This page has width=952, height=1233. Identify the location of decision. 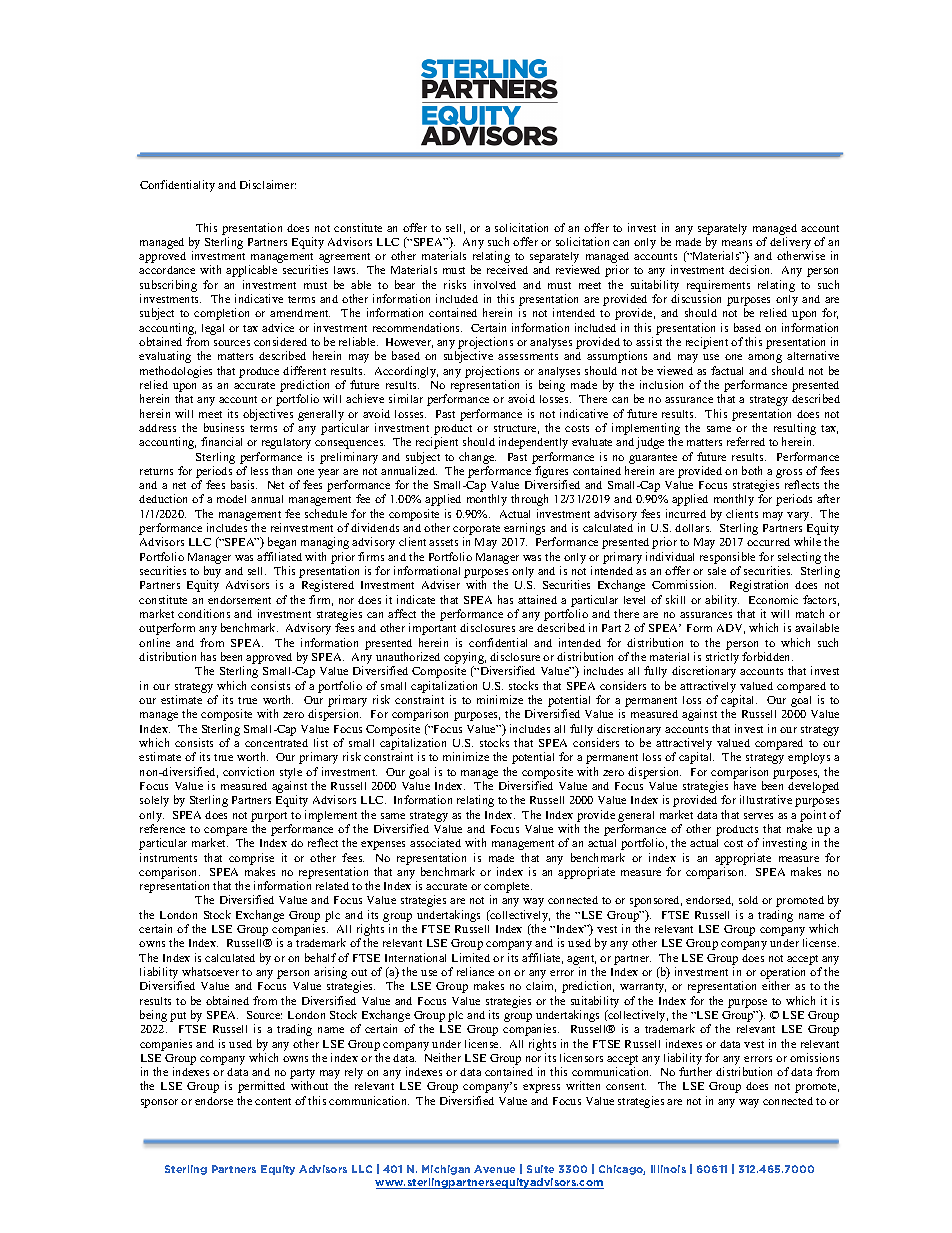
(750, 269).
